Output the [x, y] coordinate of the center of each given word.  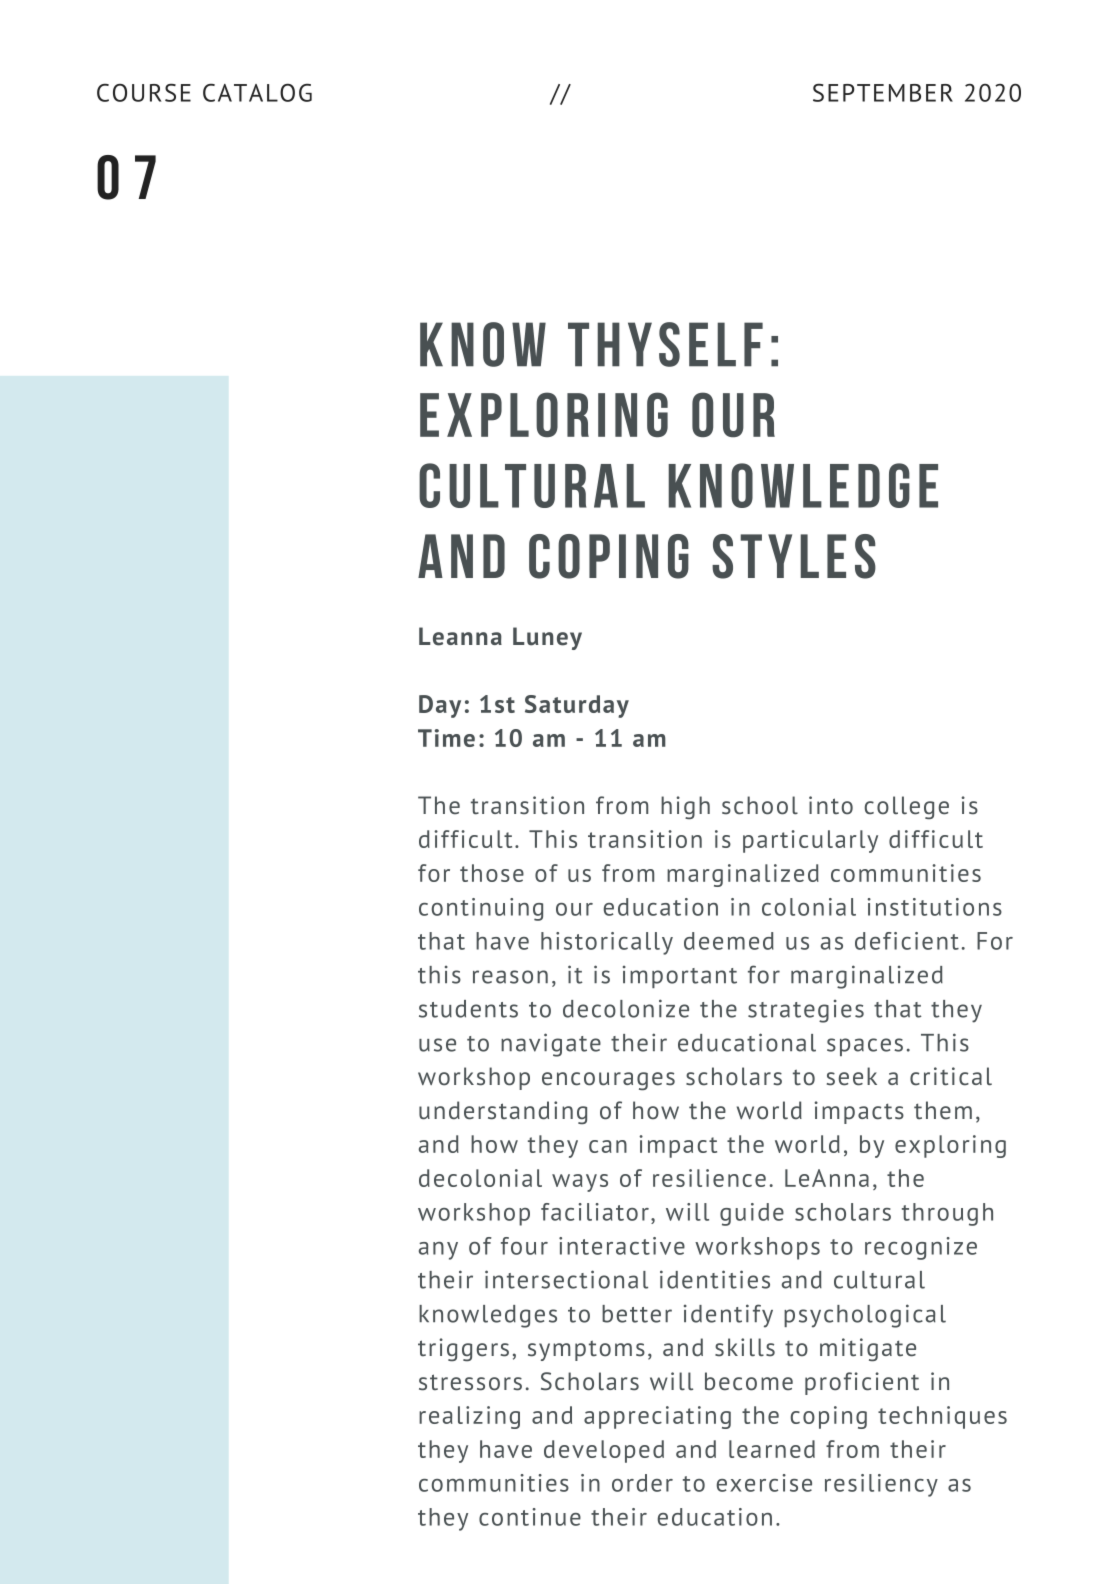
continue [530, 1517]
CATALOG [257, 92]
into [831, 805]
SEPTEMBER [883, 92]
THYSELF [665, 344]
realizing [469, 1417]
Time [446, 738]
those [492, 873]
